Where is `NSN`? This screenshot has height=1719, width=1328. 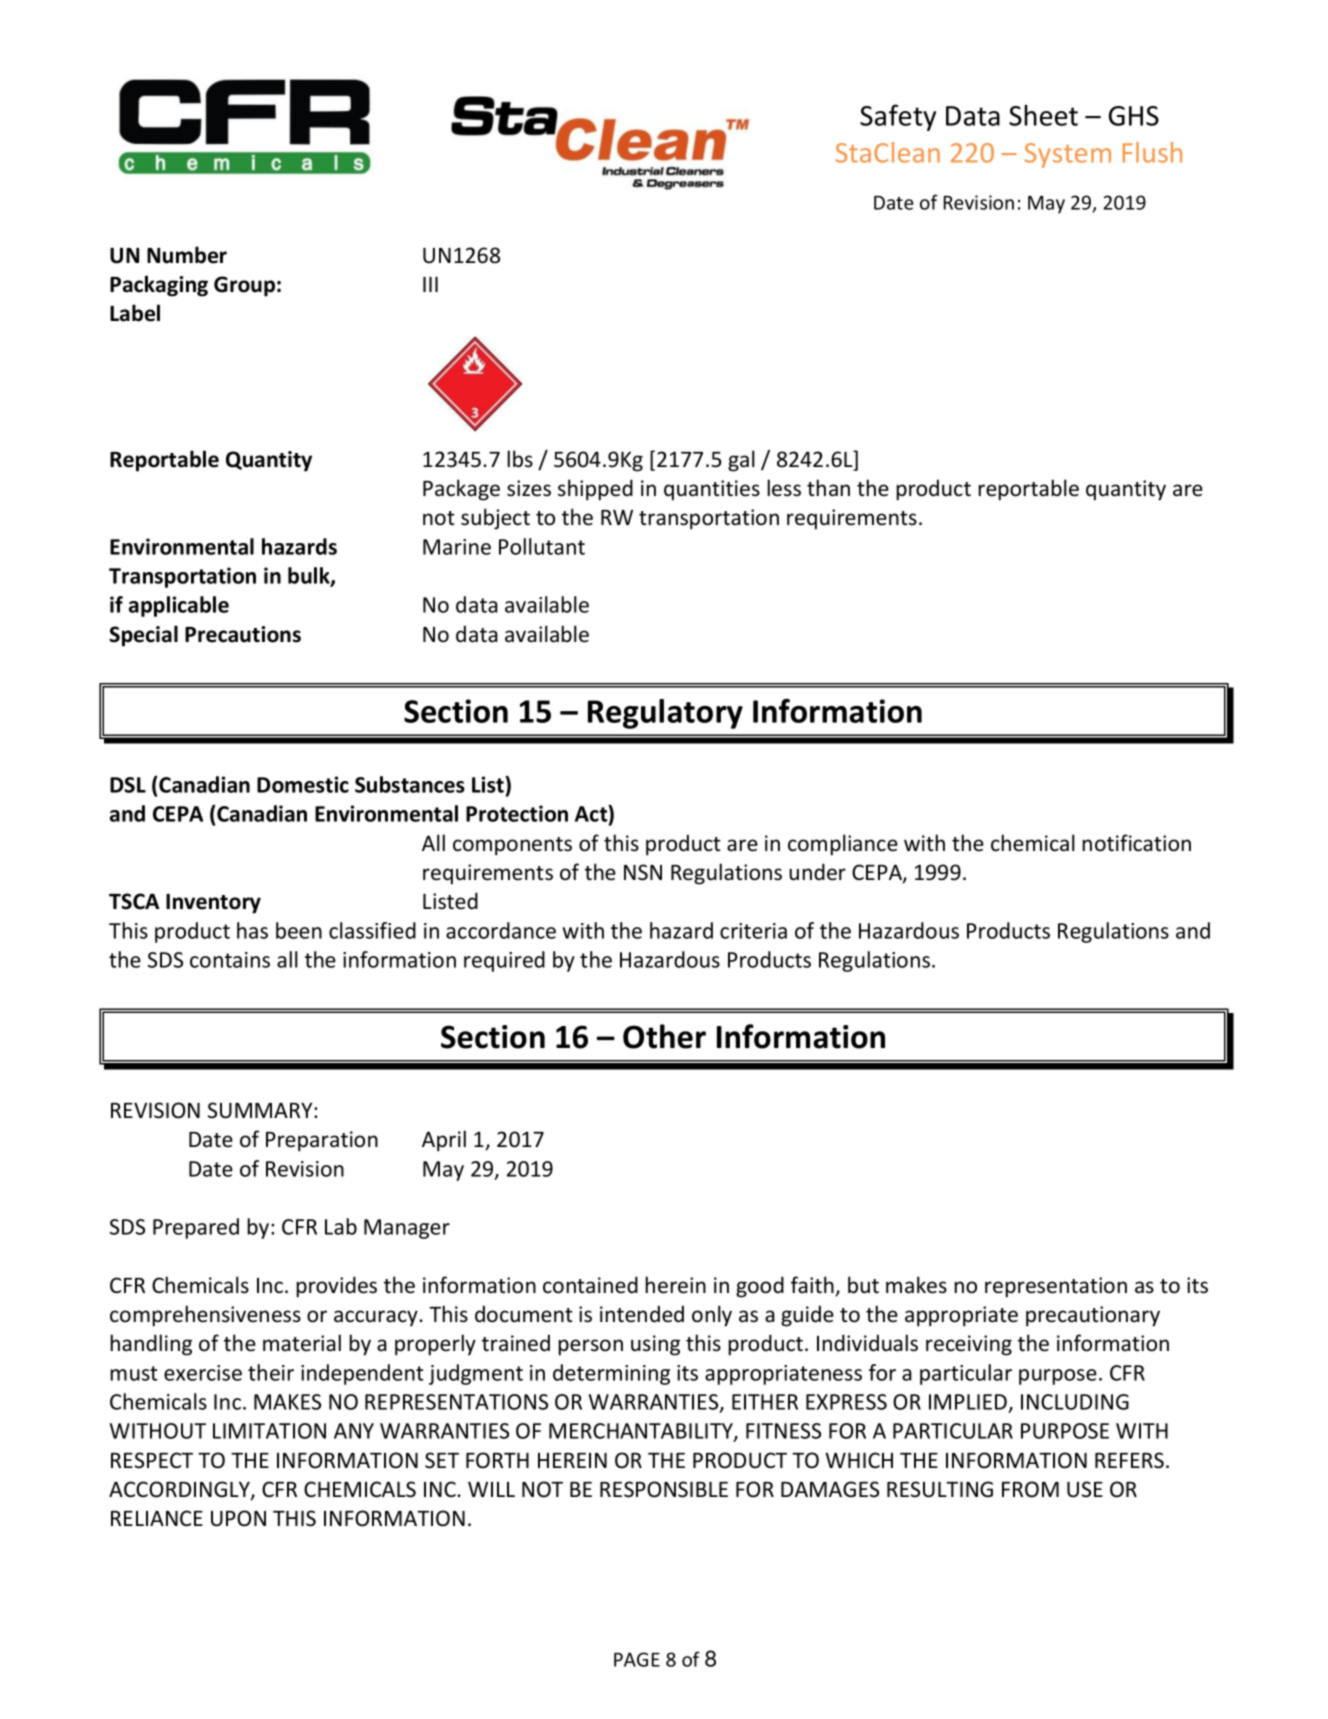 NSN is located at coordinates (643, 872).
